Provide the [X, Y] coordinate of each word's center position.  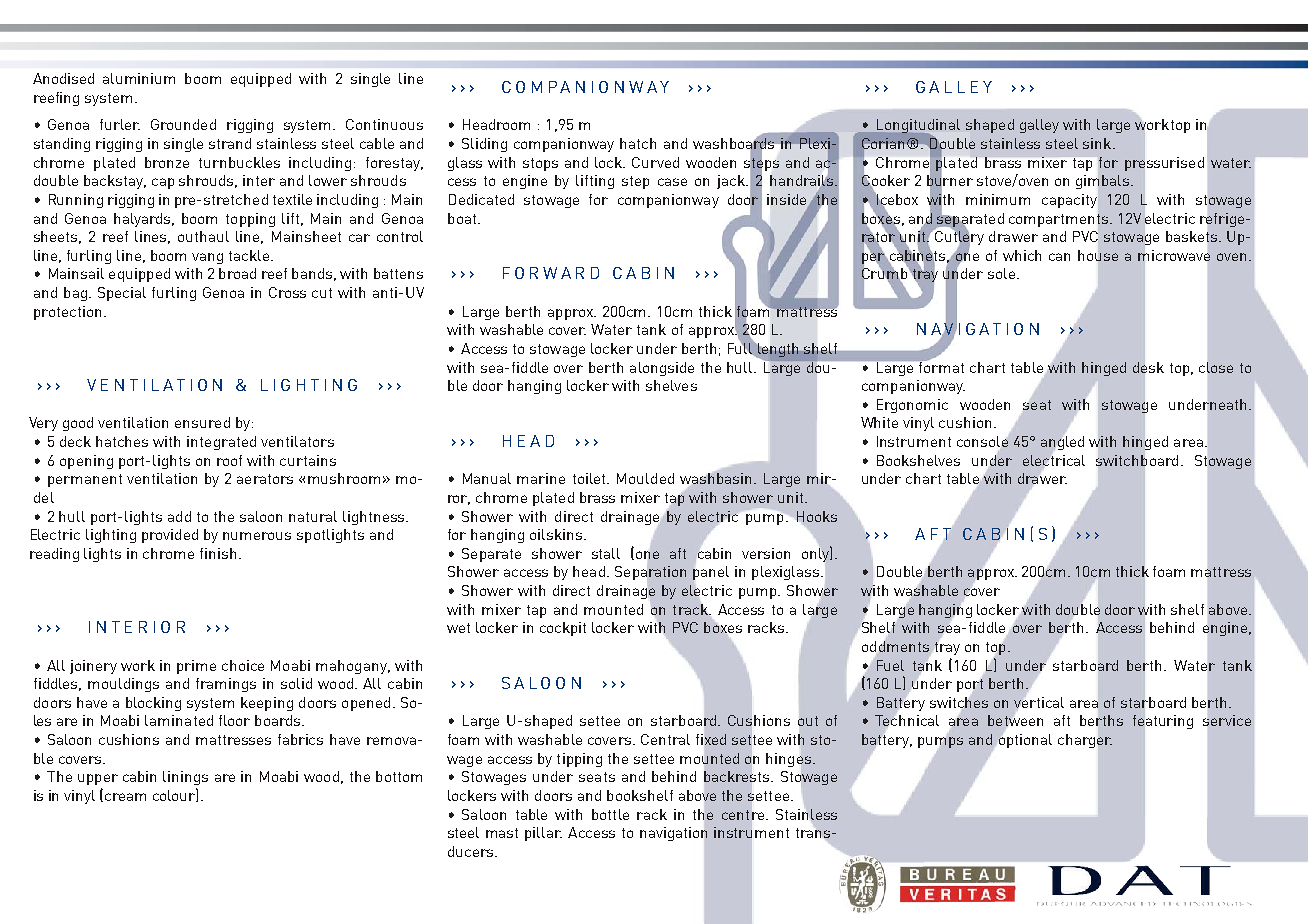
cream [125, 797]
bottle [610, 814]
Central [665, 739]
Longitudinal [918, 127]
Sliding [484, 145]
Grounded [183, 124]
